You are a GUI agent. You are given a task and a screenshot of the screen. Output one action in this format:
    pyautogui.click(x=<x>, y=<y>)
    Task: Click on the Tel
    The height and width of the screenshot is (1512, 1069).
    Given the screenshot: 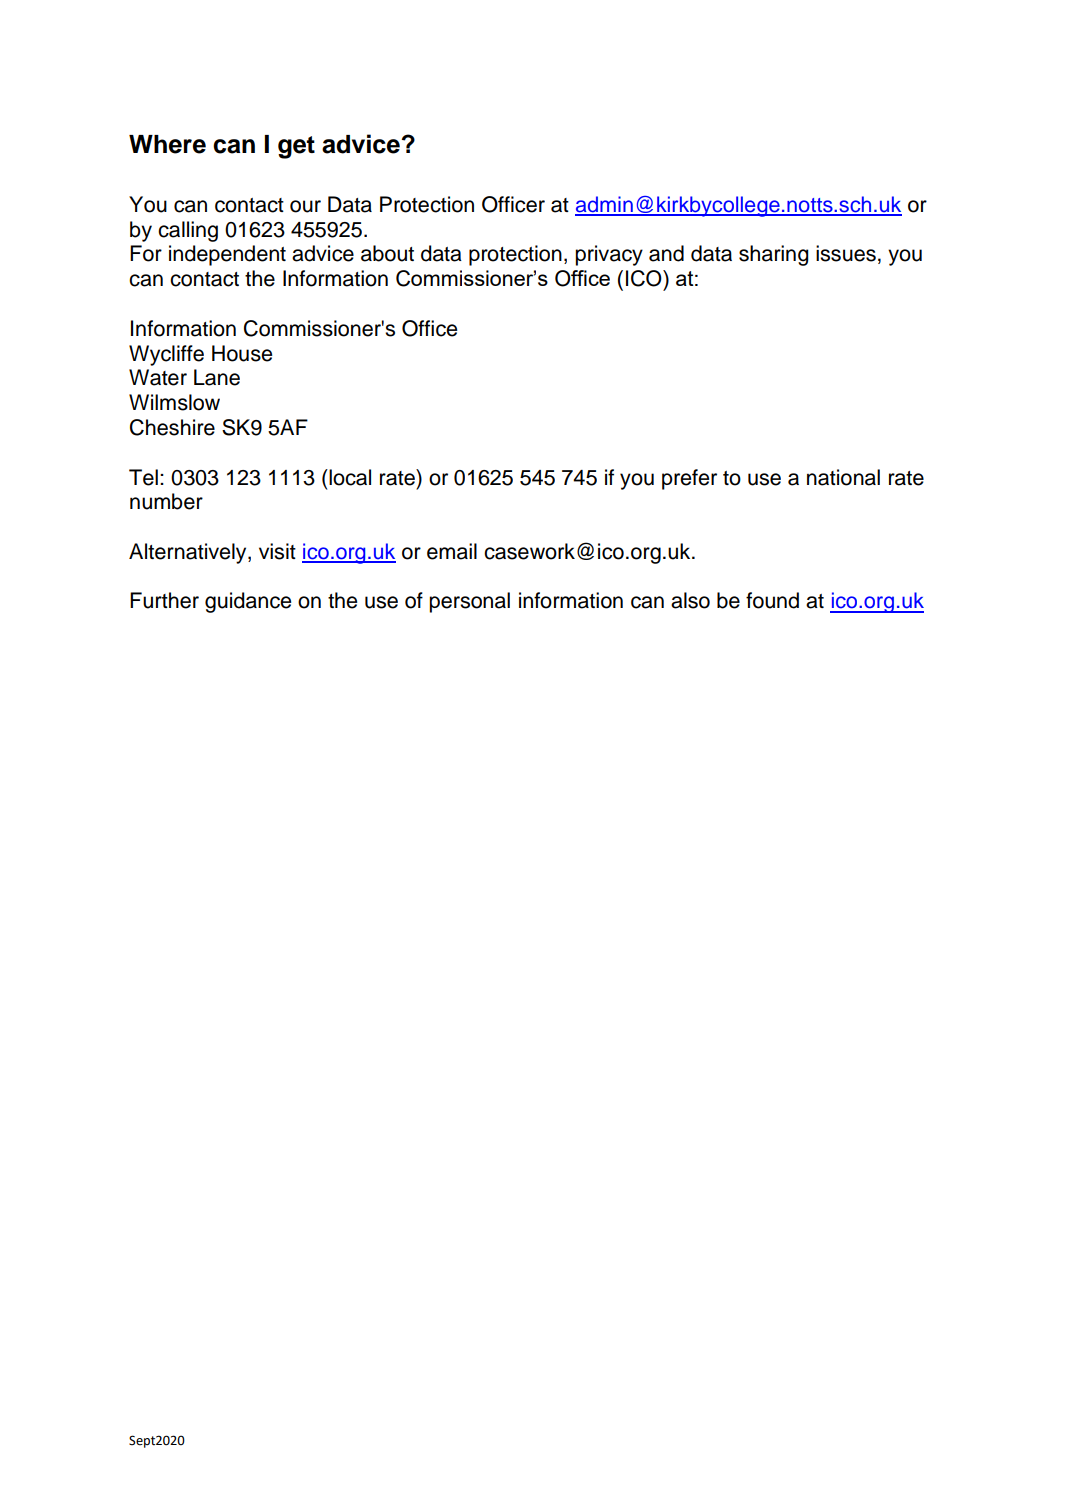 What is the action you would take?
    pyautogui.click(x=143, y=477)
